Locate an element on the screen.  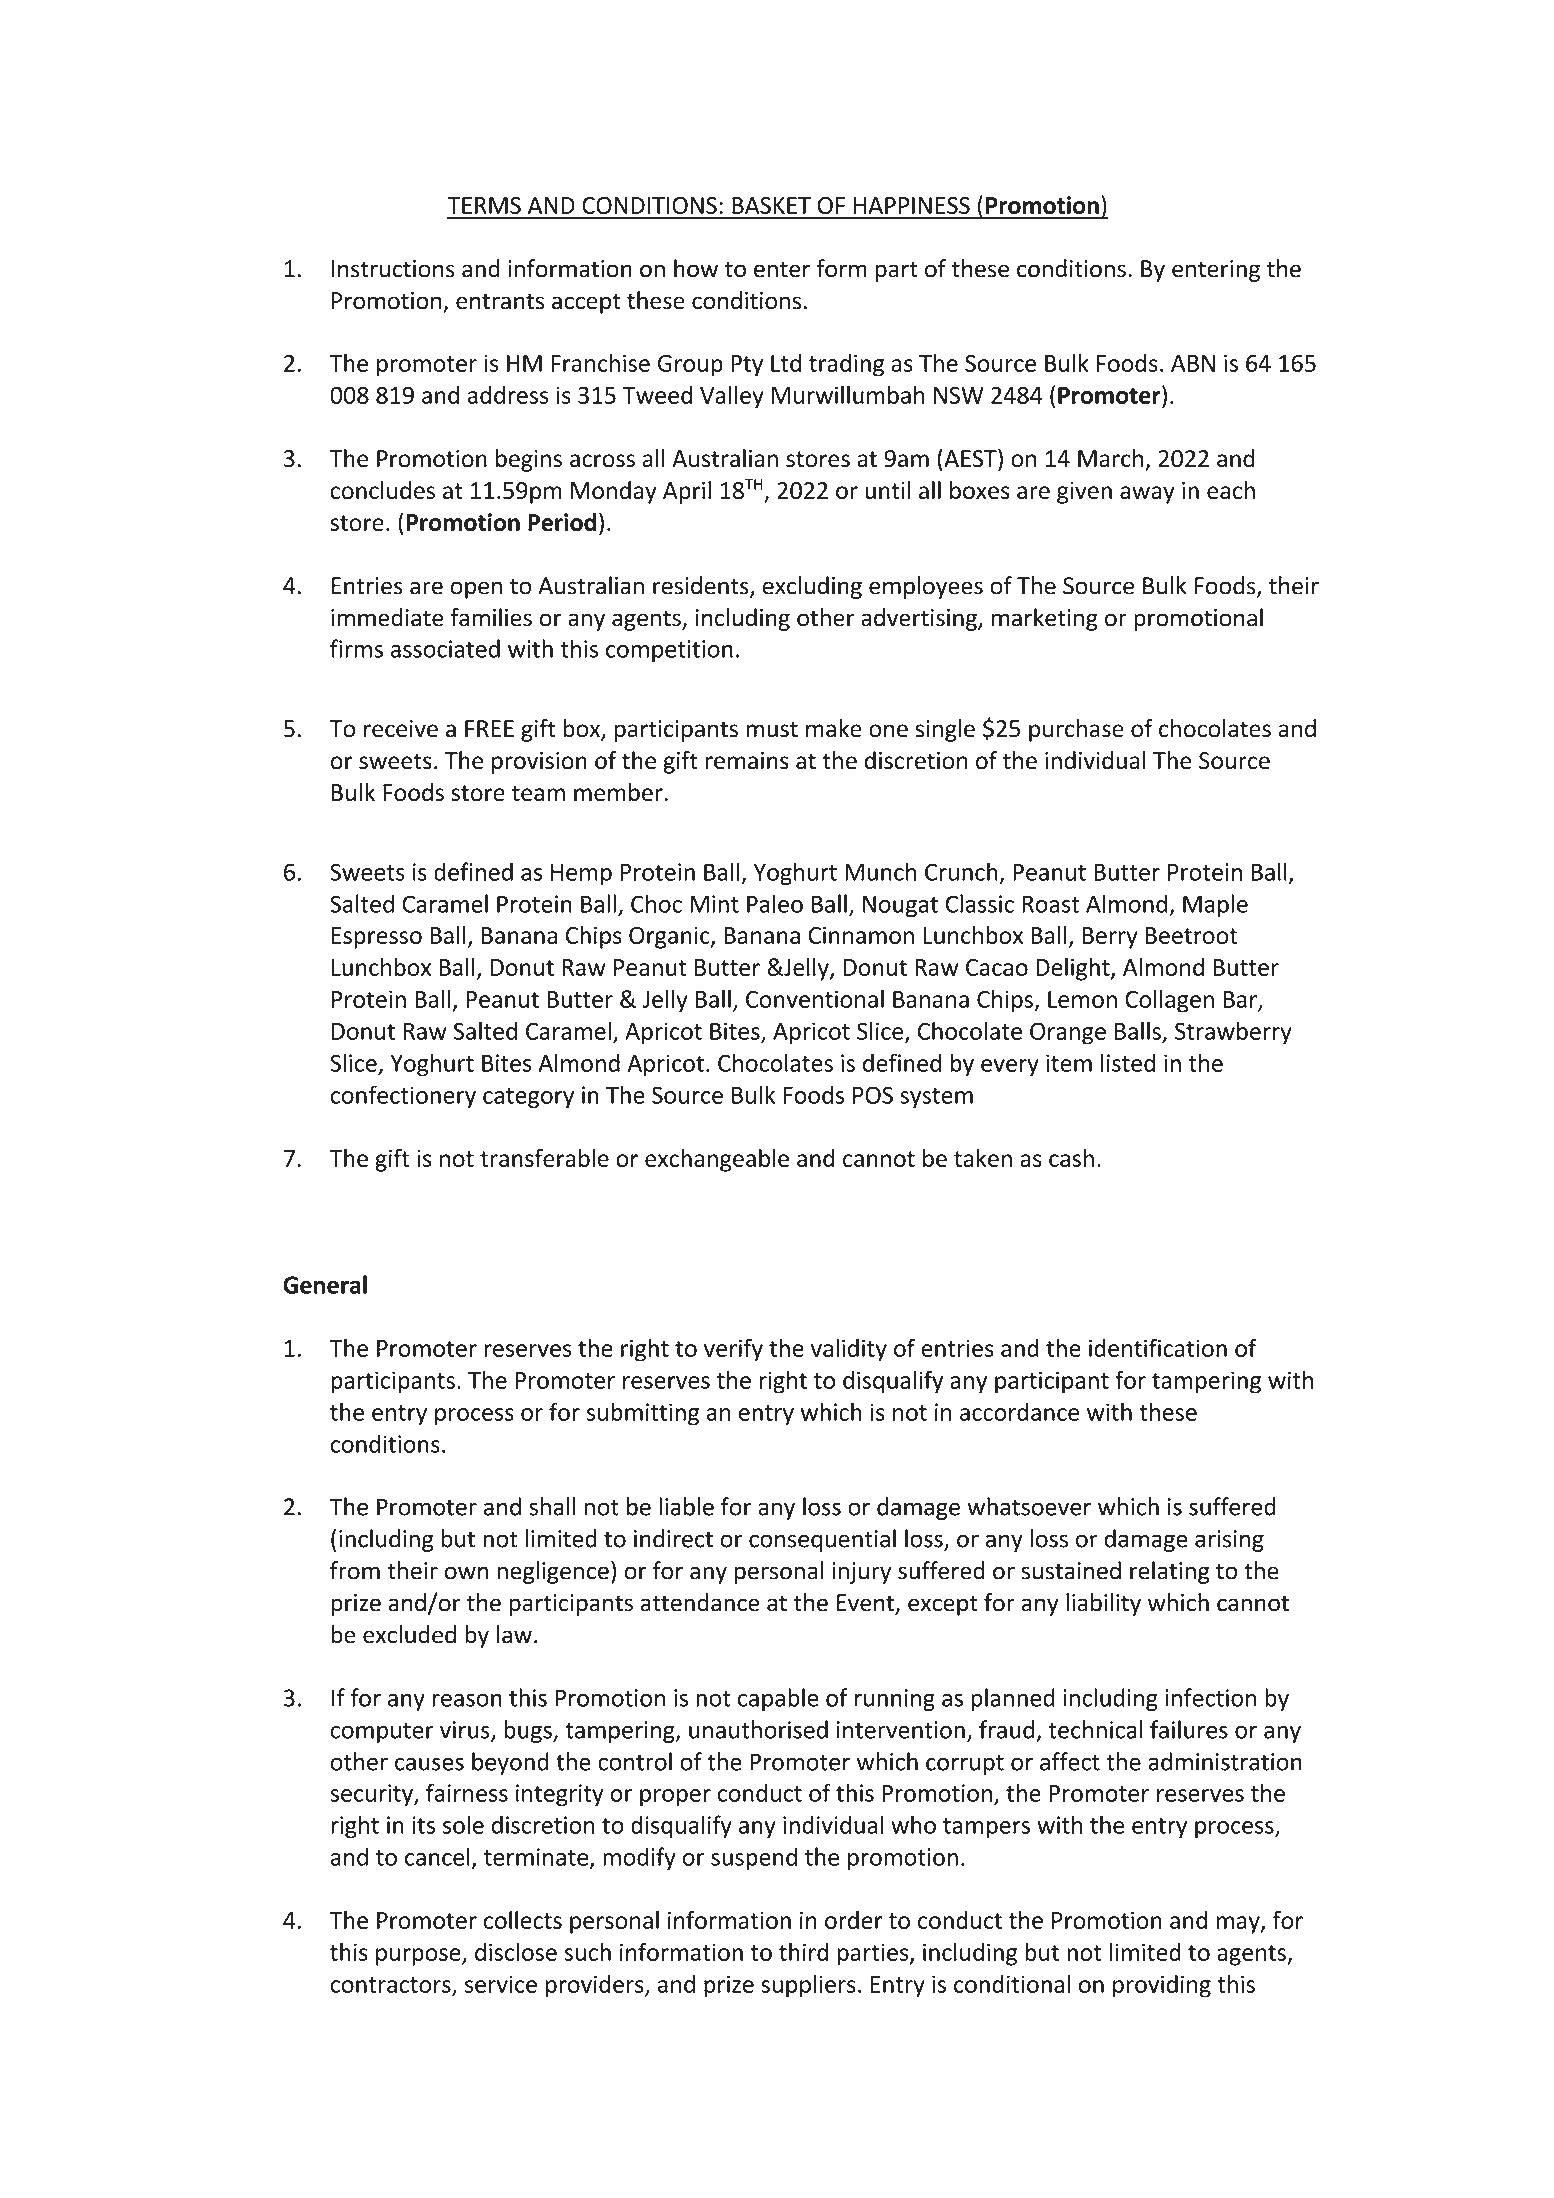
General is located at coordinates (325, 1284).
